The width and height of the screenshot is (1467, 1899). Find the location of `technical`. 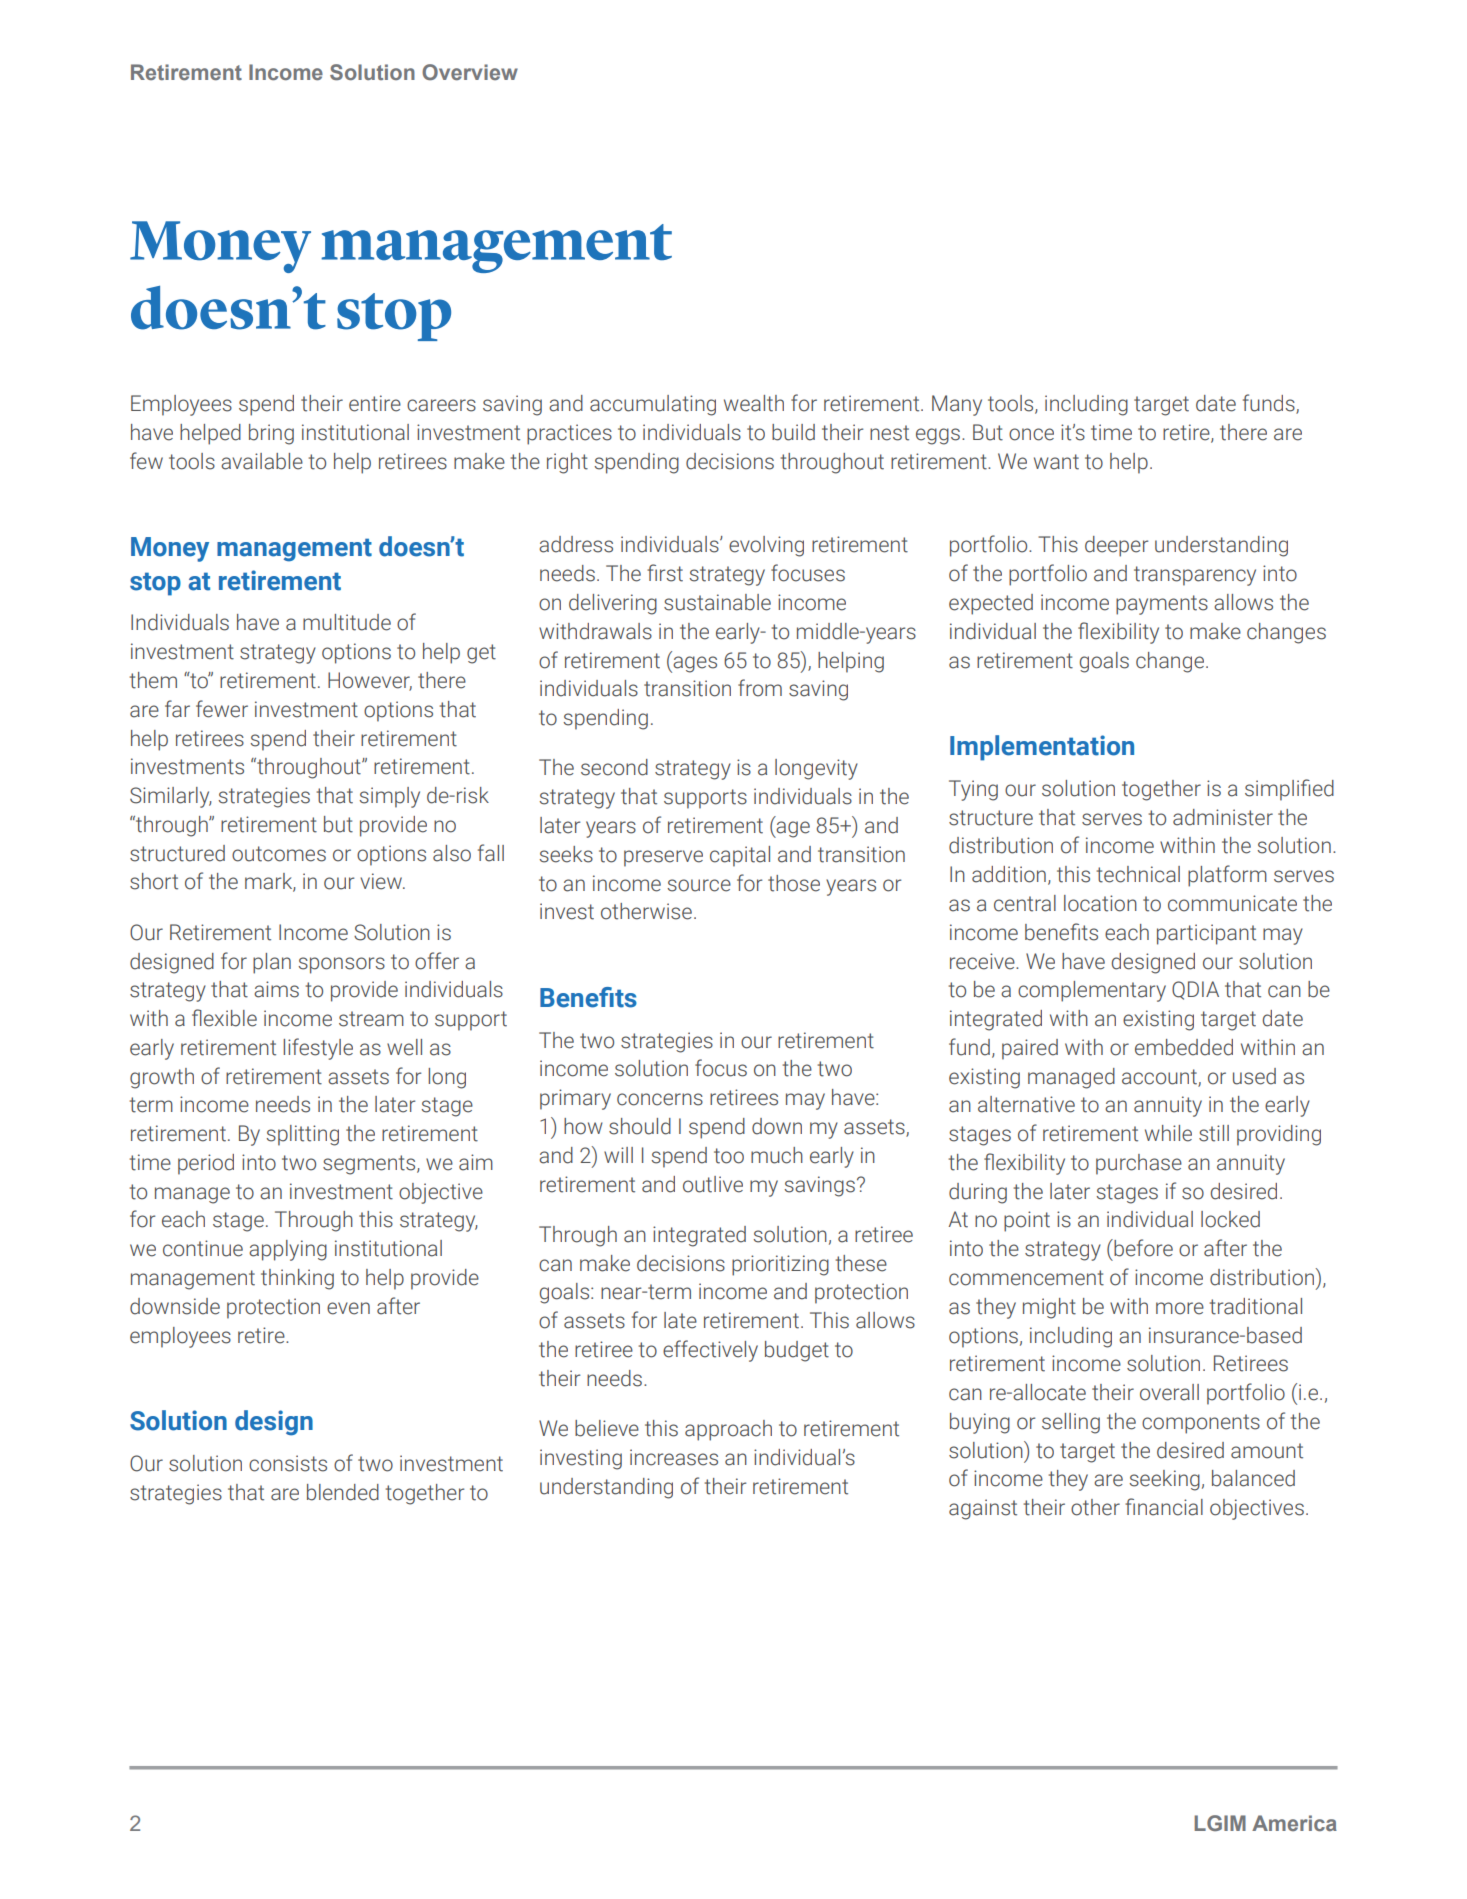

technical is located at coordinates (1138, 874).
